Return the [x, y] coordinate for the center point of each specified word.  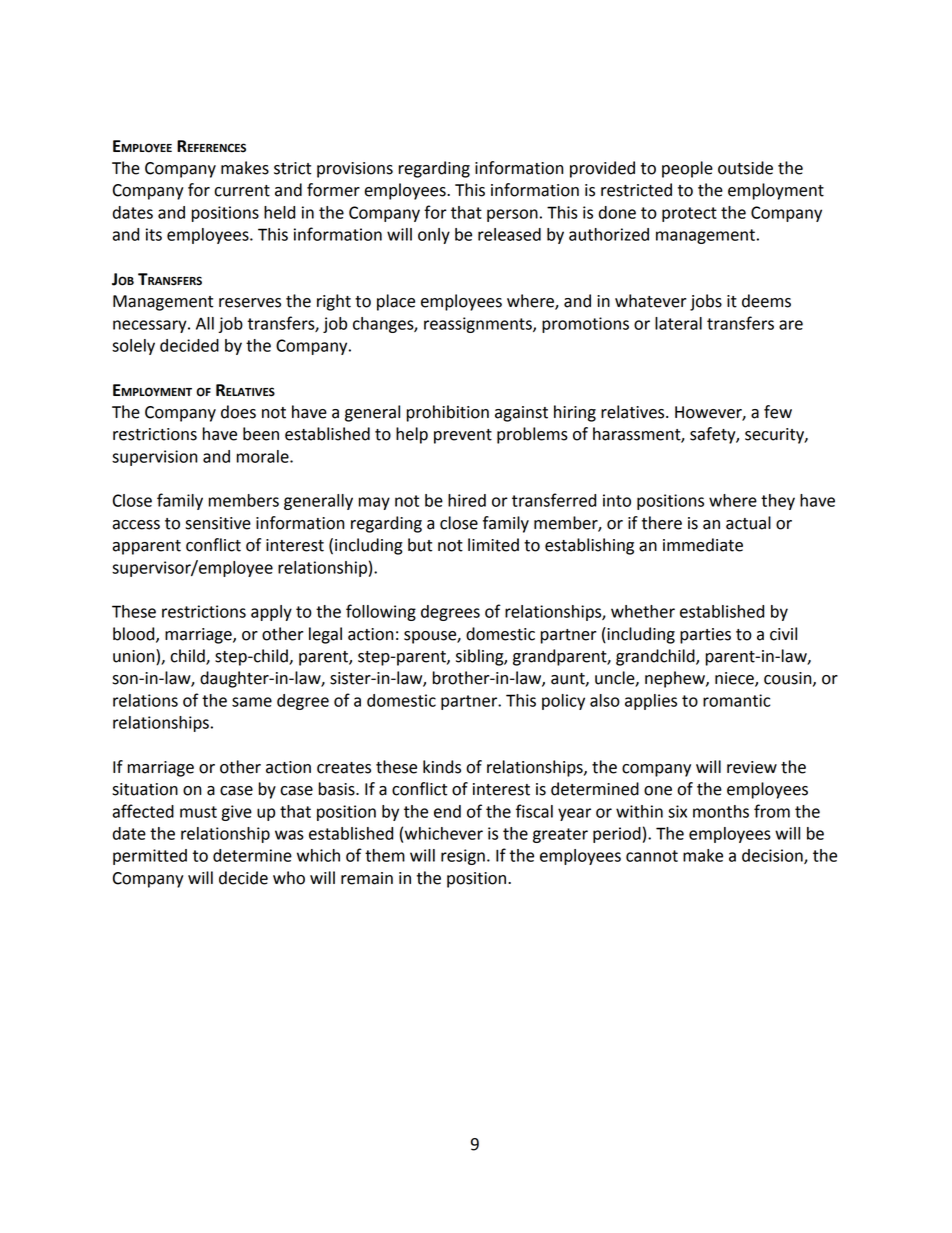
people [687, 169]
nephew [676, 679]
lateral [678, 323]
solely [133, 347]
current [242, 191]
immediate [703, 545]
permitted [150, 857]
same [252, 702]
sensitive [218, 523]
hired [467, 500]
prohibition [447, 413]
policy [563, 702]
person [512, 215]
